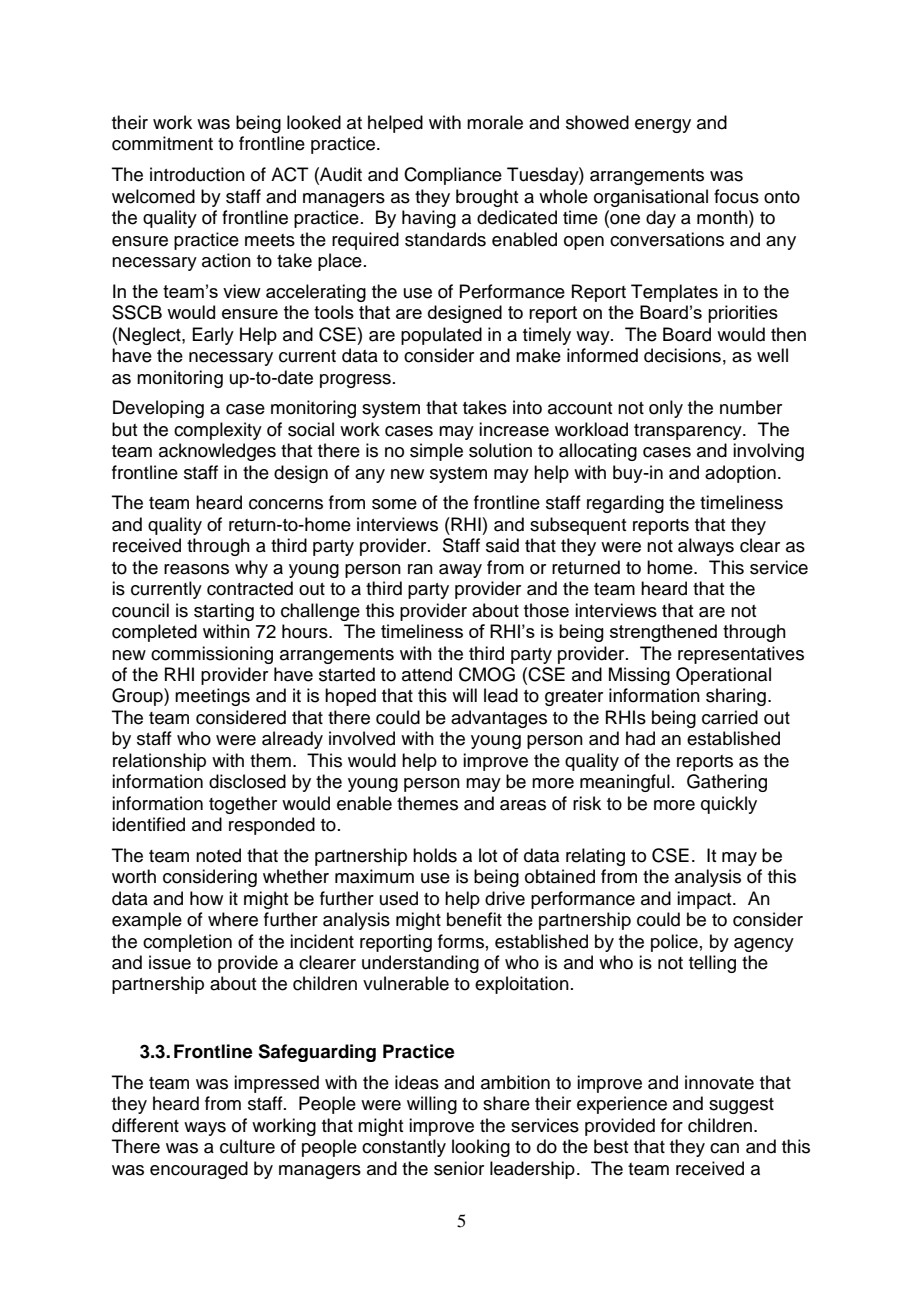 The height and width of the image is (1308, 924). I want to click on energy, so click(663, 126).
